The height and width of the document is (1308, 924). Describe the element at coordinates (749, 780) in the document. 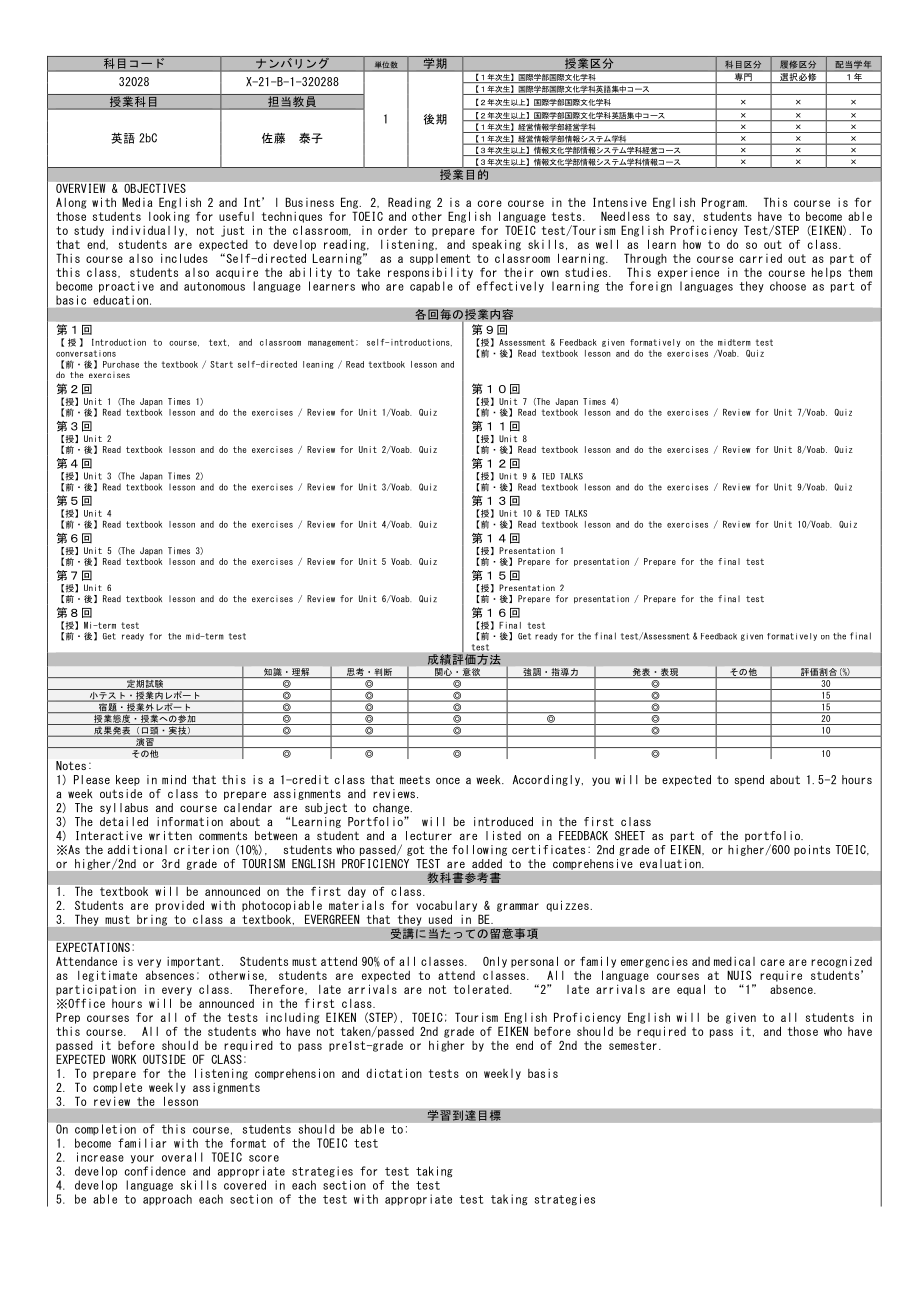

I see `spend` at that location.
